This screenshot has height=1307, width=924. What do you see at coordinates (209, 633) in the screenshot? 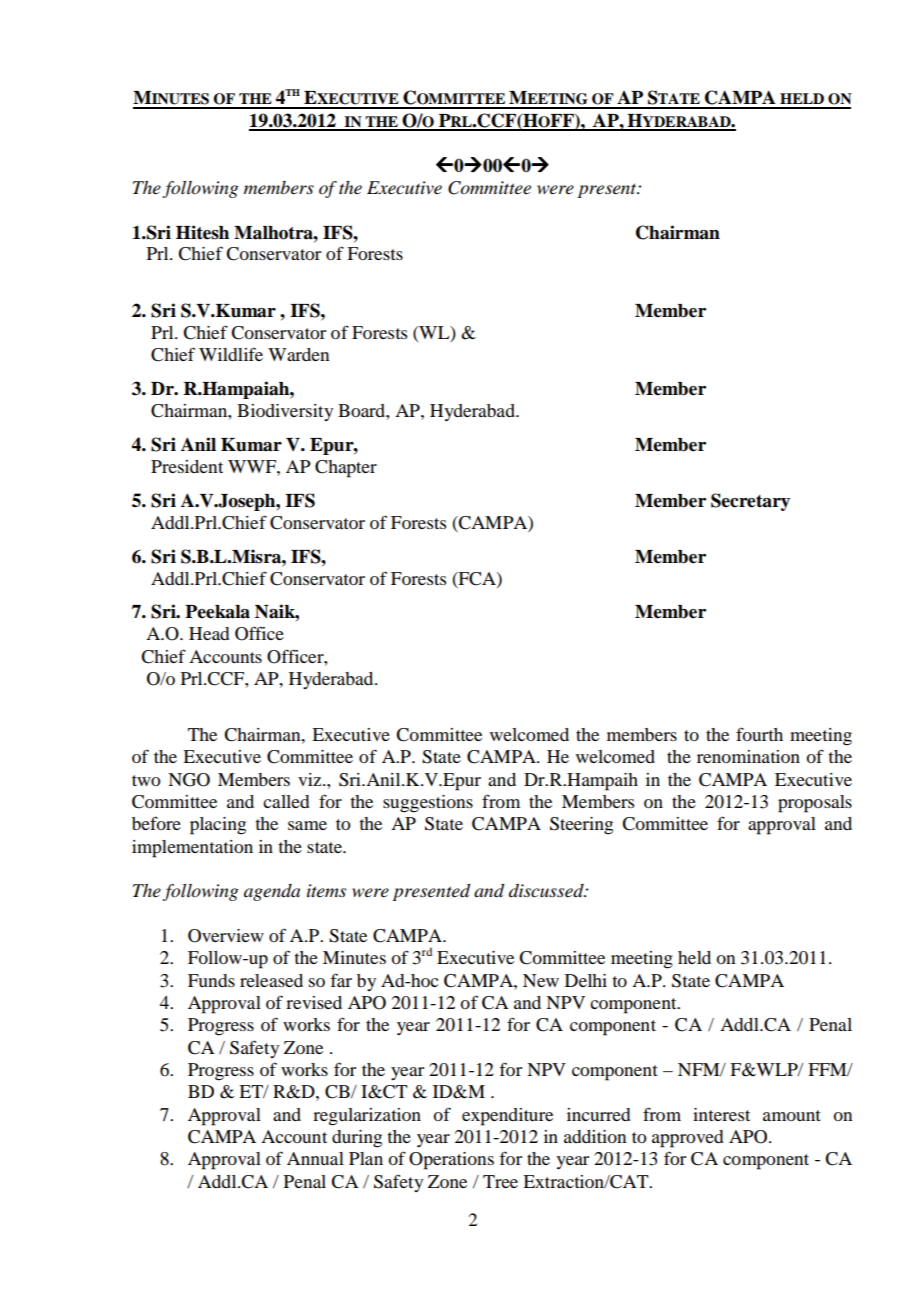
I see `Head` at bounding box center [209, 633].
